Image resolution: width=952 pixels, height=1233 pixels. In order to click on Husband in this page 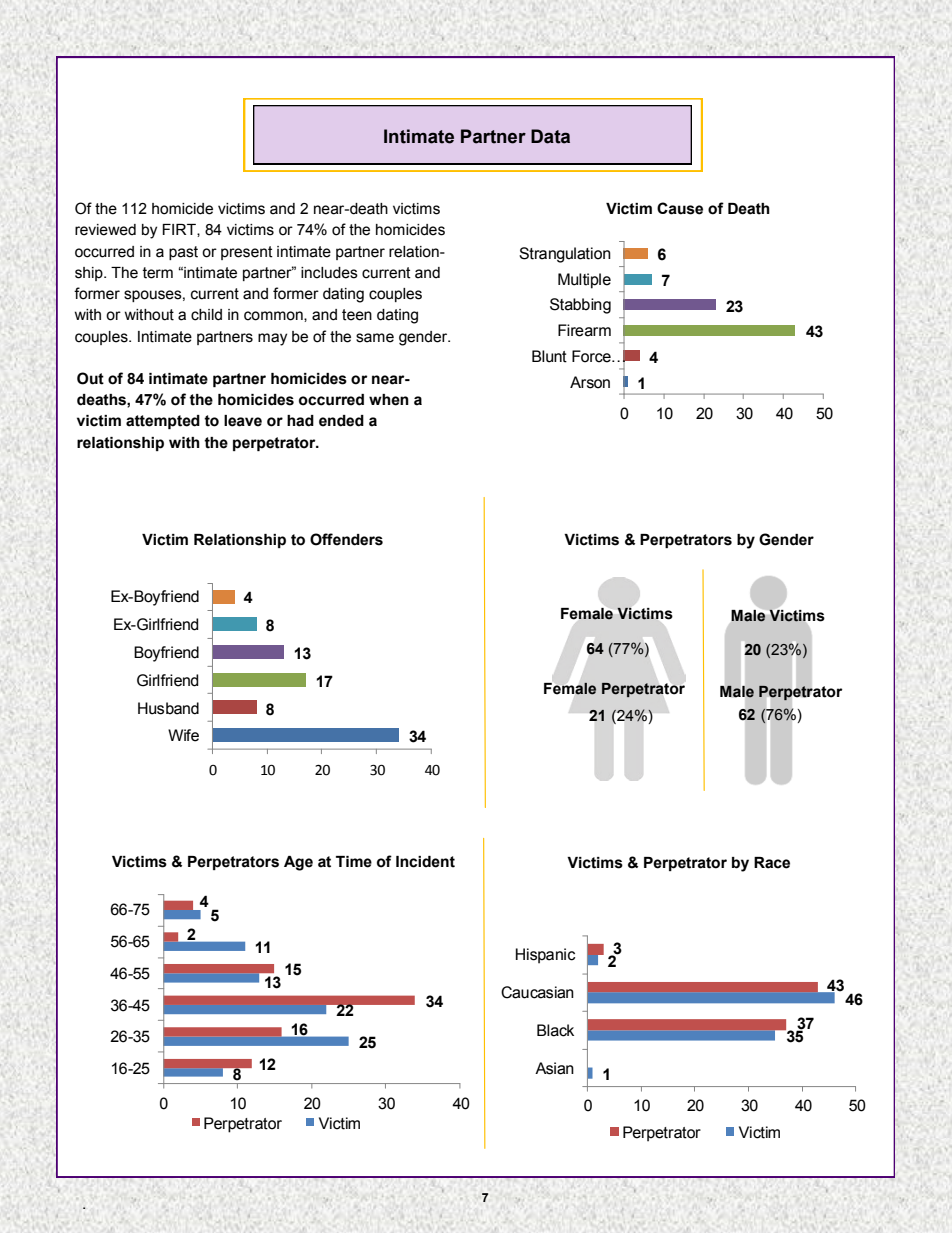, I will do `click(168, 708)`.
